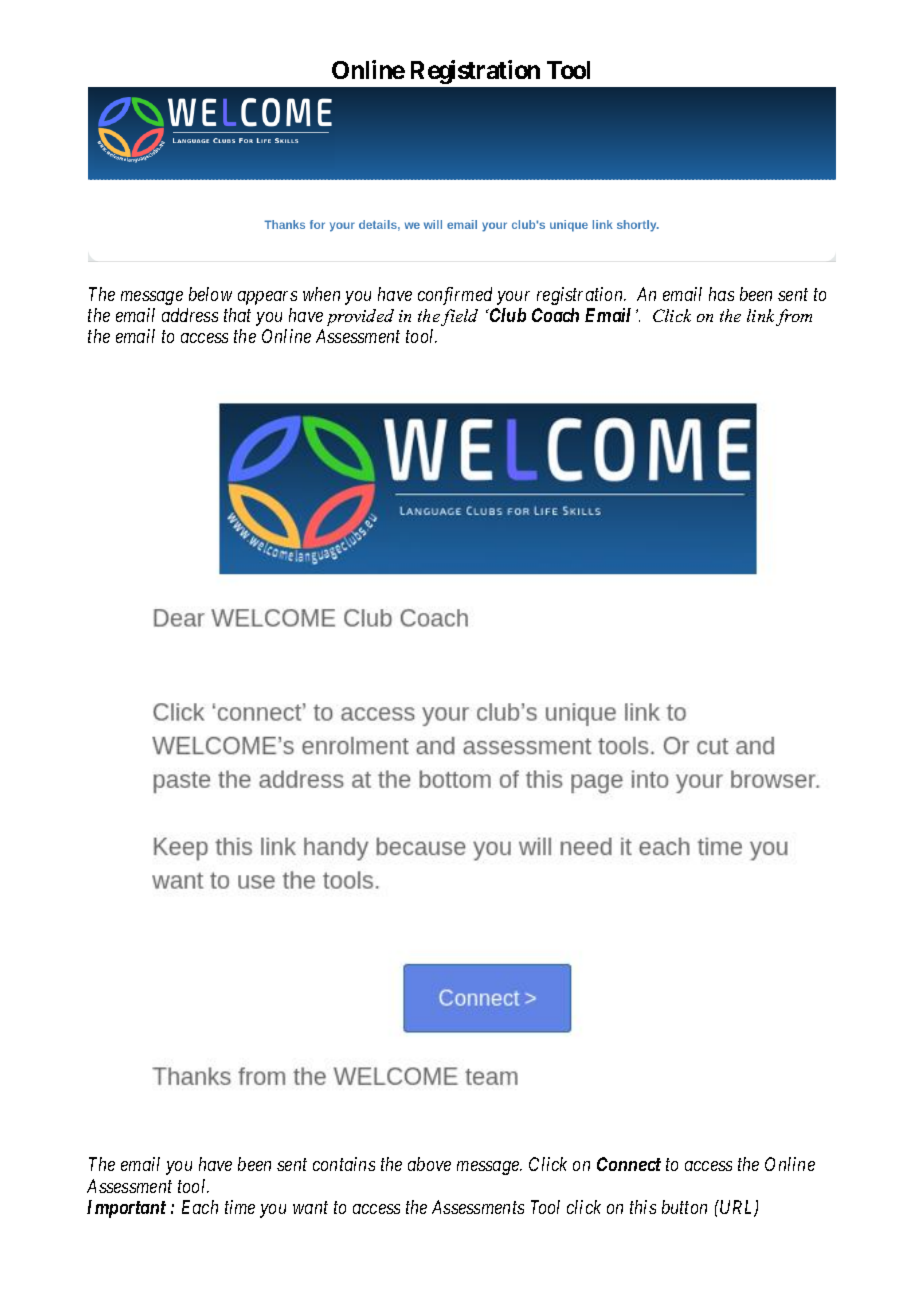 The height and width of the screenshot is (1308, 924). I want to click on Important, so click(126, 1209).
